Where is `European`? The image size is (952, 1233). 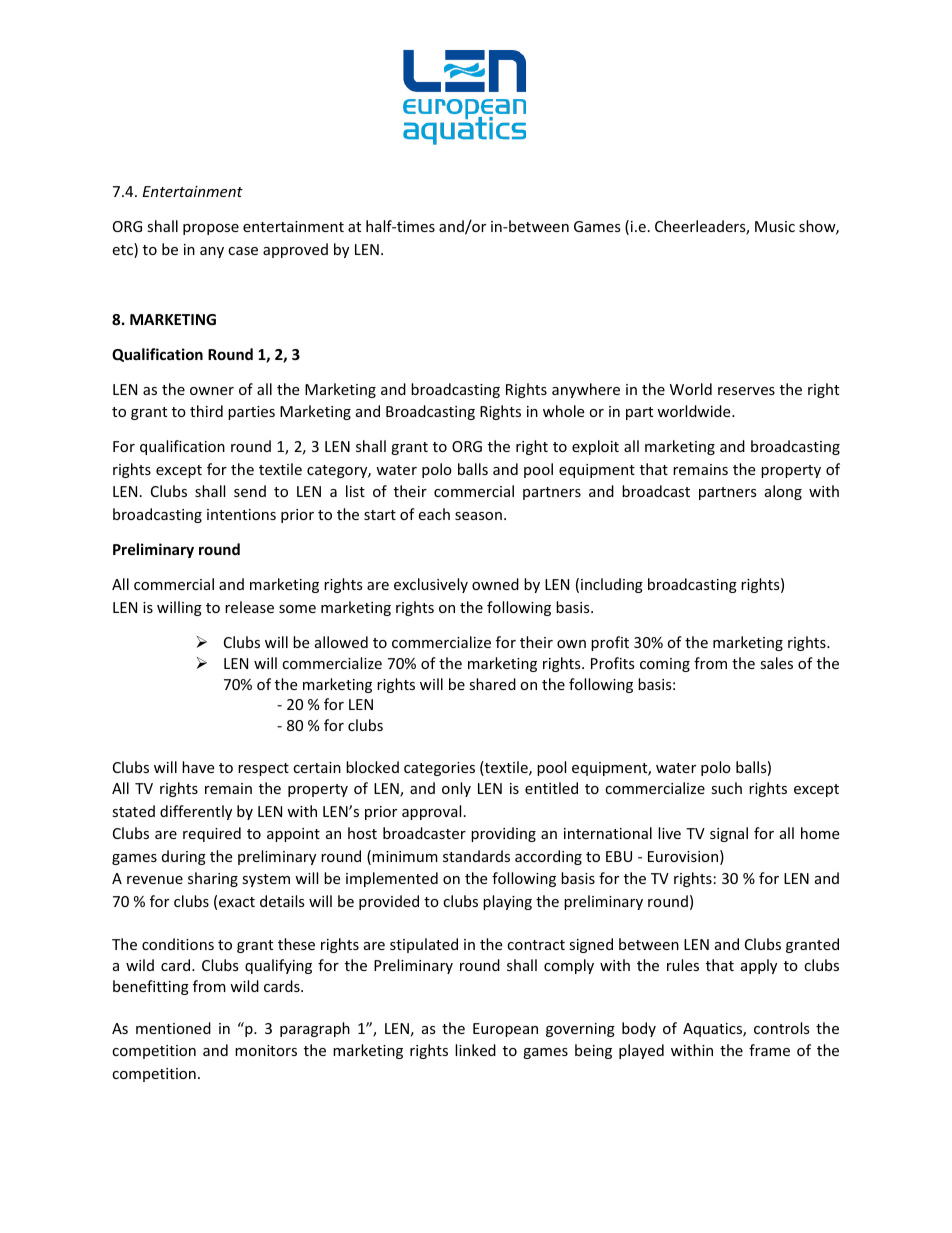 European is located at coordinates (505, 1030).
